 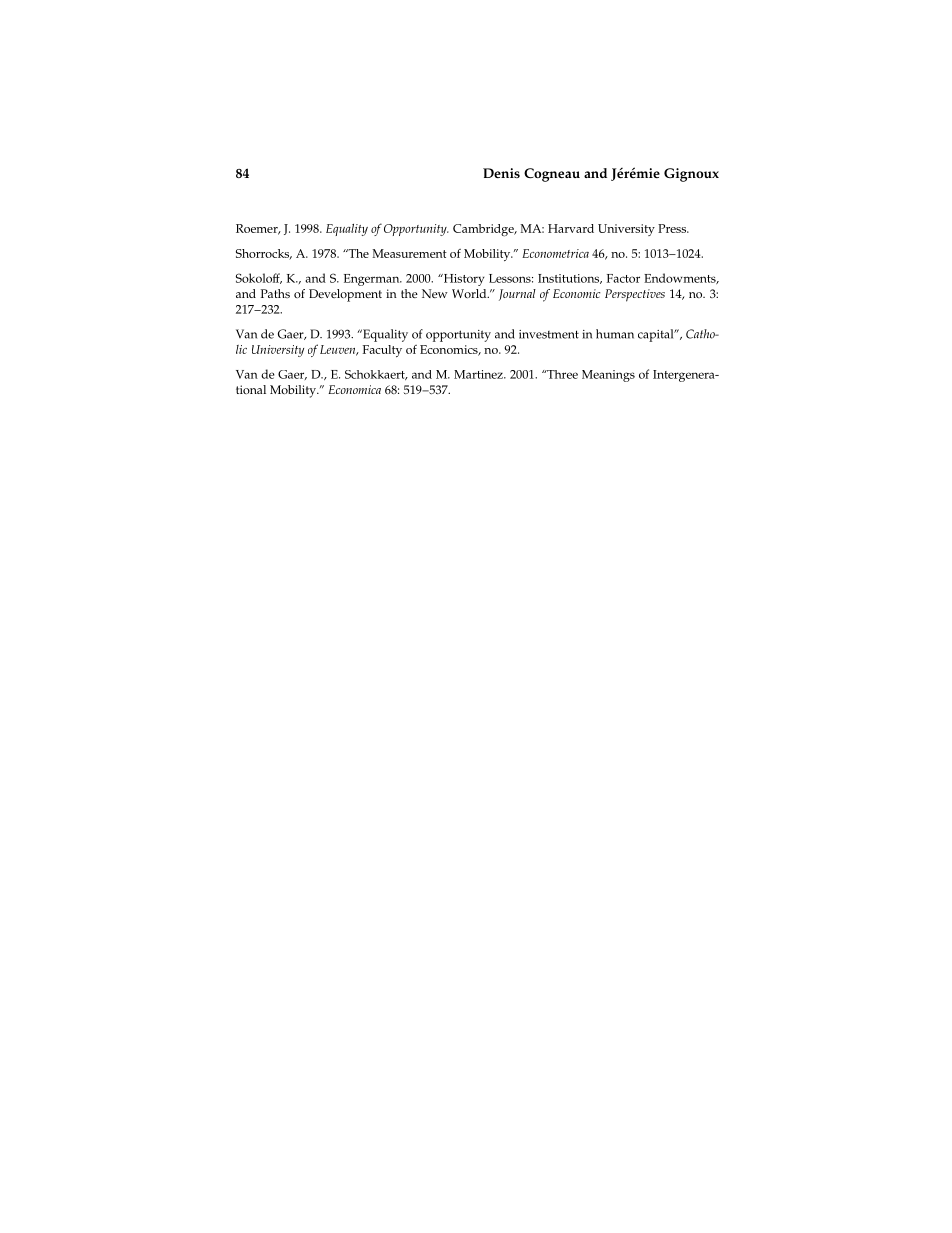 What do you see at coordinates (571, 228) in the screenshot?
I see `Harvard` at bounding box center [571, 228].
